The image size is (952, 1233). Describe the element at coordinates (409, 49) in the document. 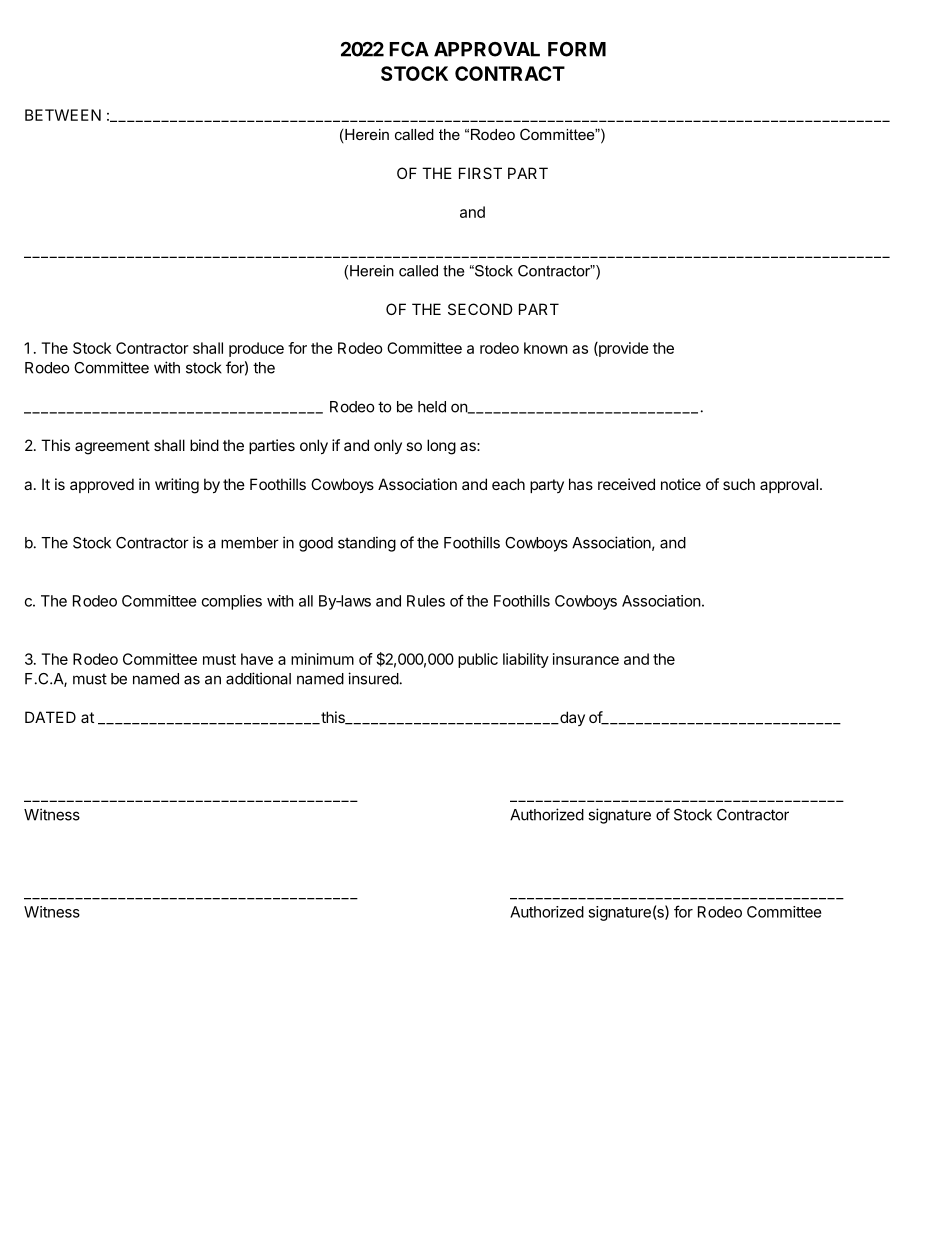

I see `FCA` at that location.
